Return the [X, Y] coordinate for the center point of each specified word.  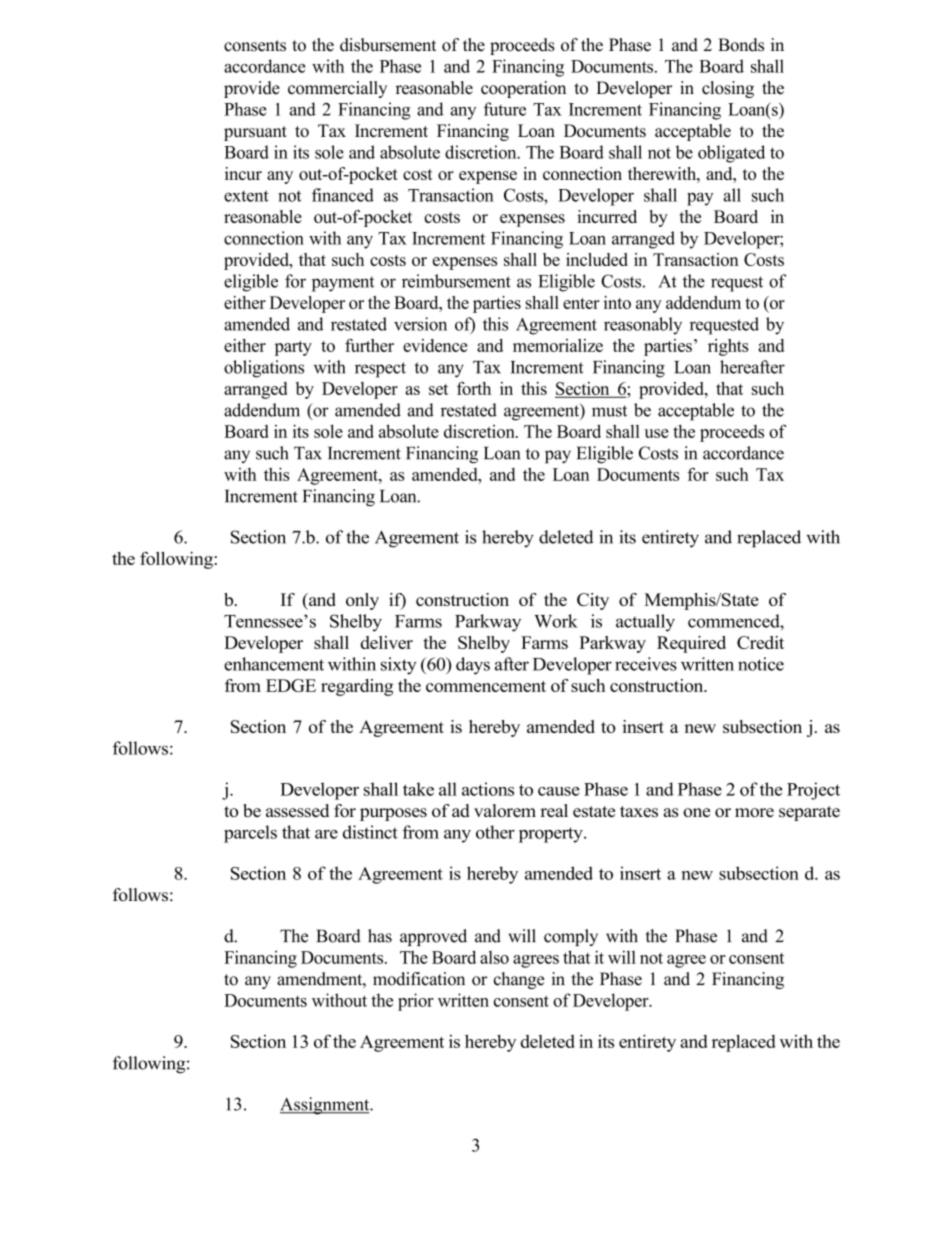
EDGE [291, 685]
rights [728, 347]
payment [343, 284]
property [552, 835]
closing [728, 89]
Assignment [326, 1106]
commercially [337, 89]
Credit [760, 642]
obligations [264, 369]
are [326, 834]
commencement [486, 686]
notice [761, 664]
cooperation [523, 89]
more [754, 812]
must [609, 411]
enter [581, 303]
